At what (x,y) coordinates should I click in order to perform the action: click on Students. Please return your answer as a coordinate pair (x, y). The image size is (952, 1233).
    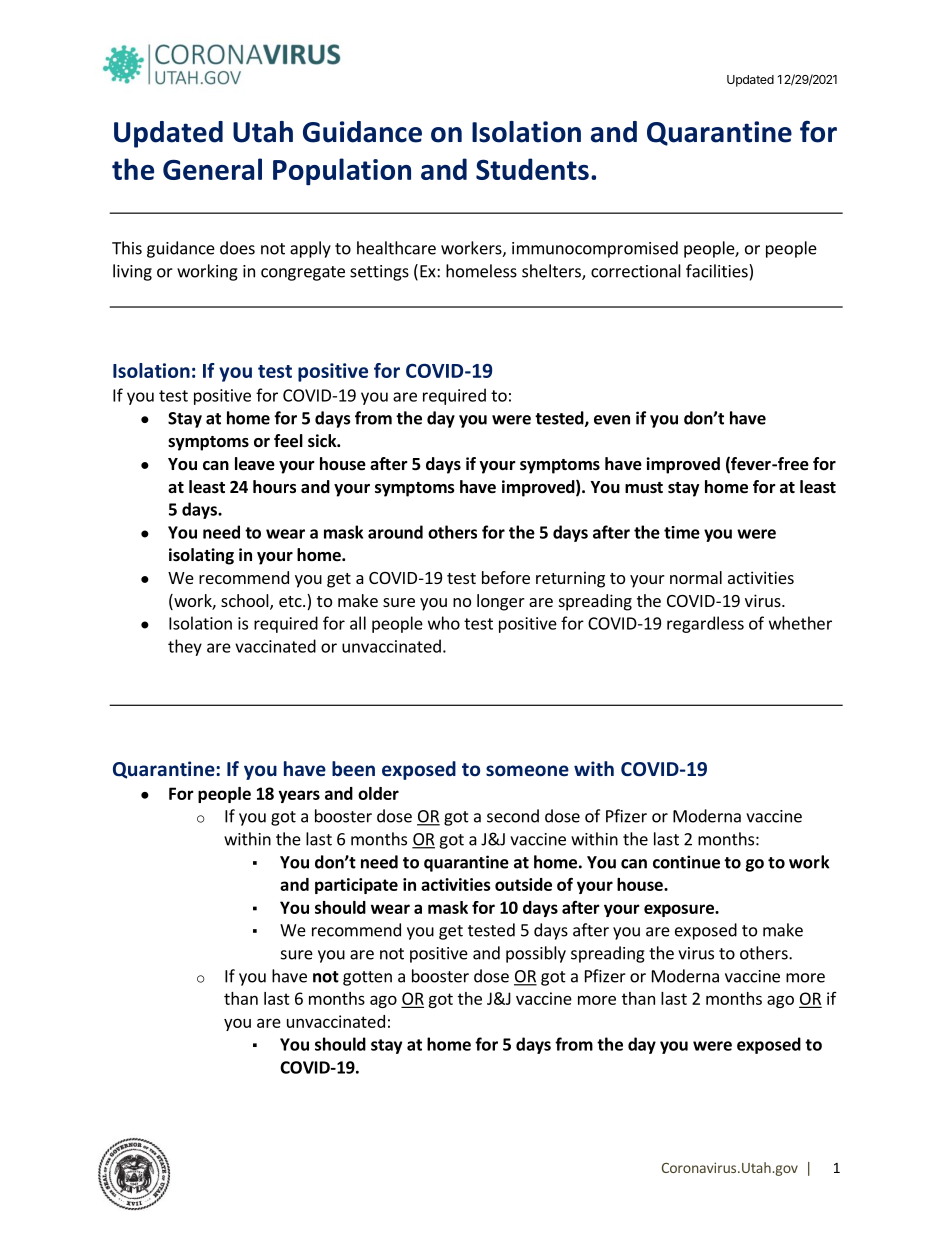
    Looking at the image, I should click on (532, 169).
